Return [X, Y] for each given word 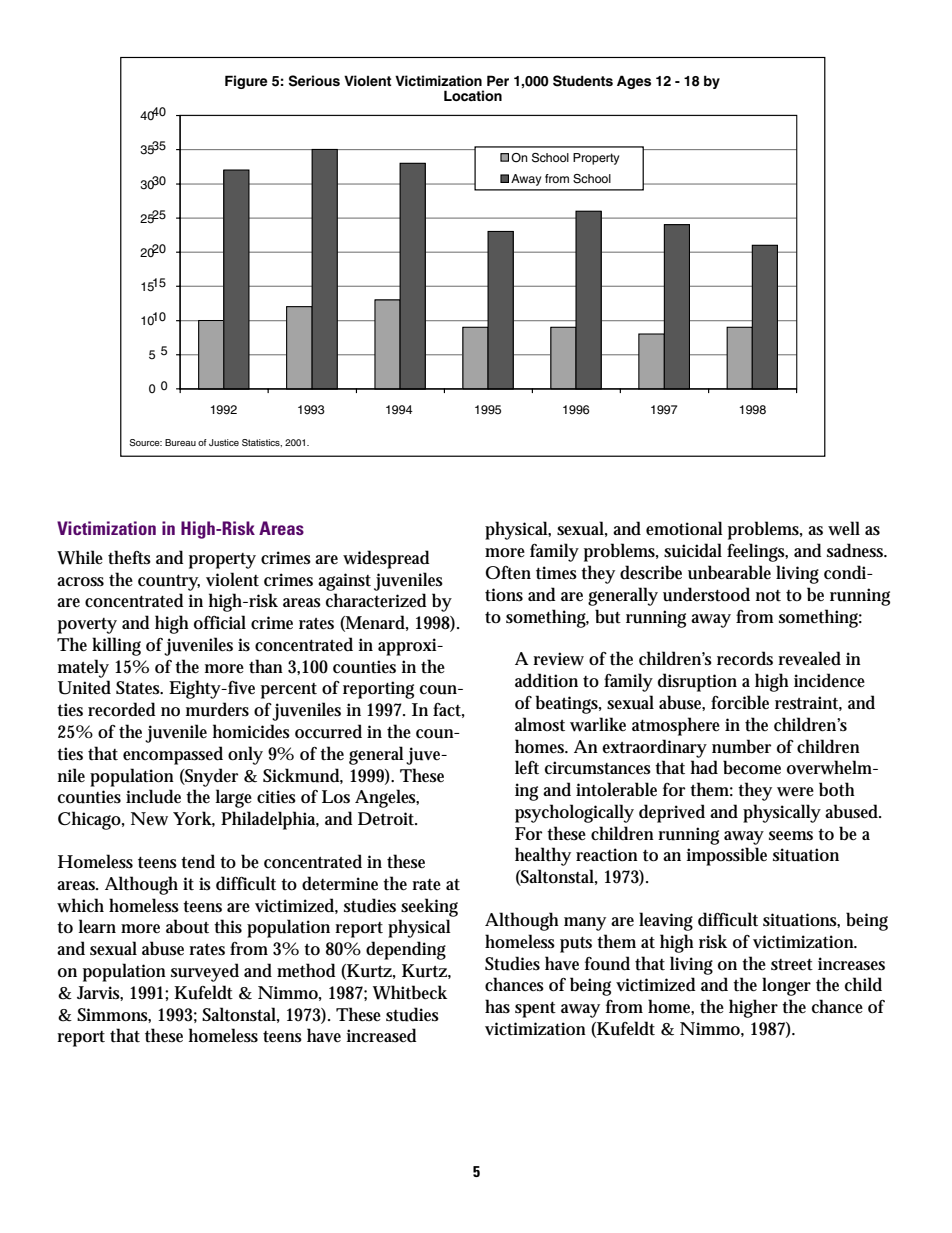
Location [473, 96]
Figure [246, 82]
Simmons [114, 1015]
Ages [634, 82]
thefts [129, 557]
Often [508, 573]
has [497, 1006]
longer [786, 986]
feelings [757, 552]
